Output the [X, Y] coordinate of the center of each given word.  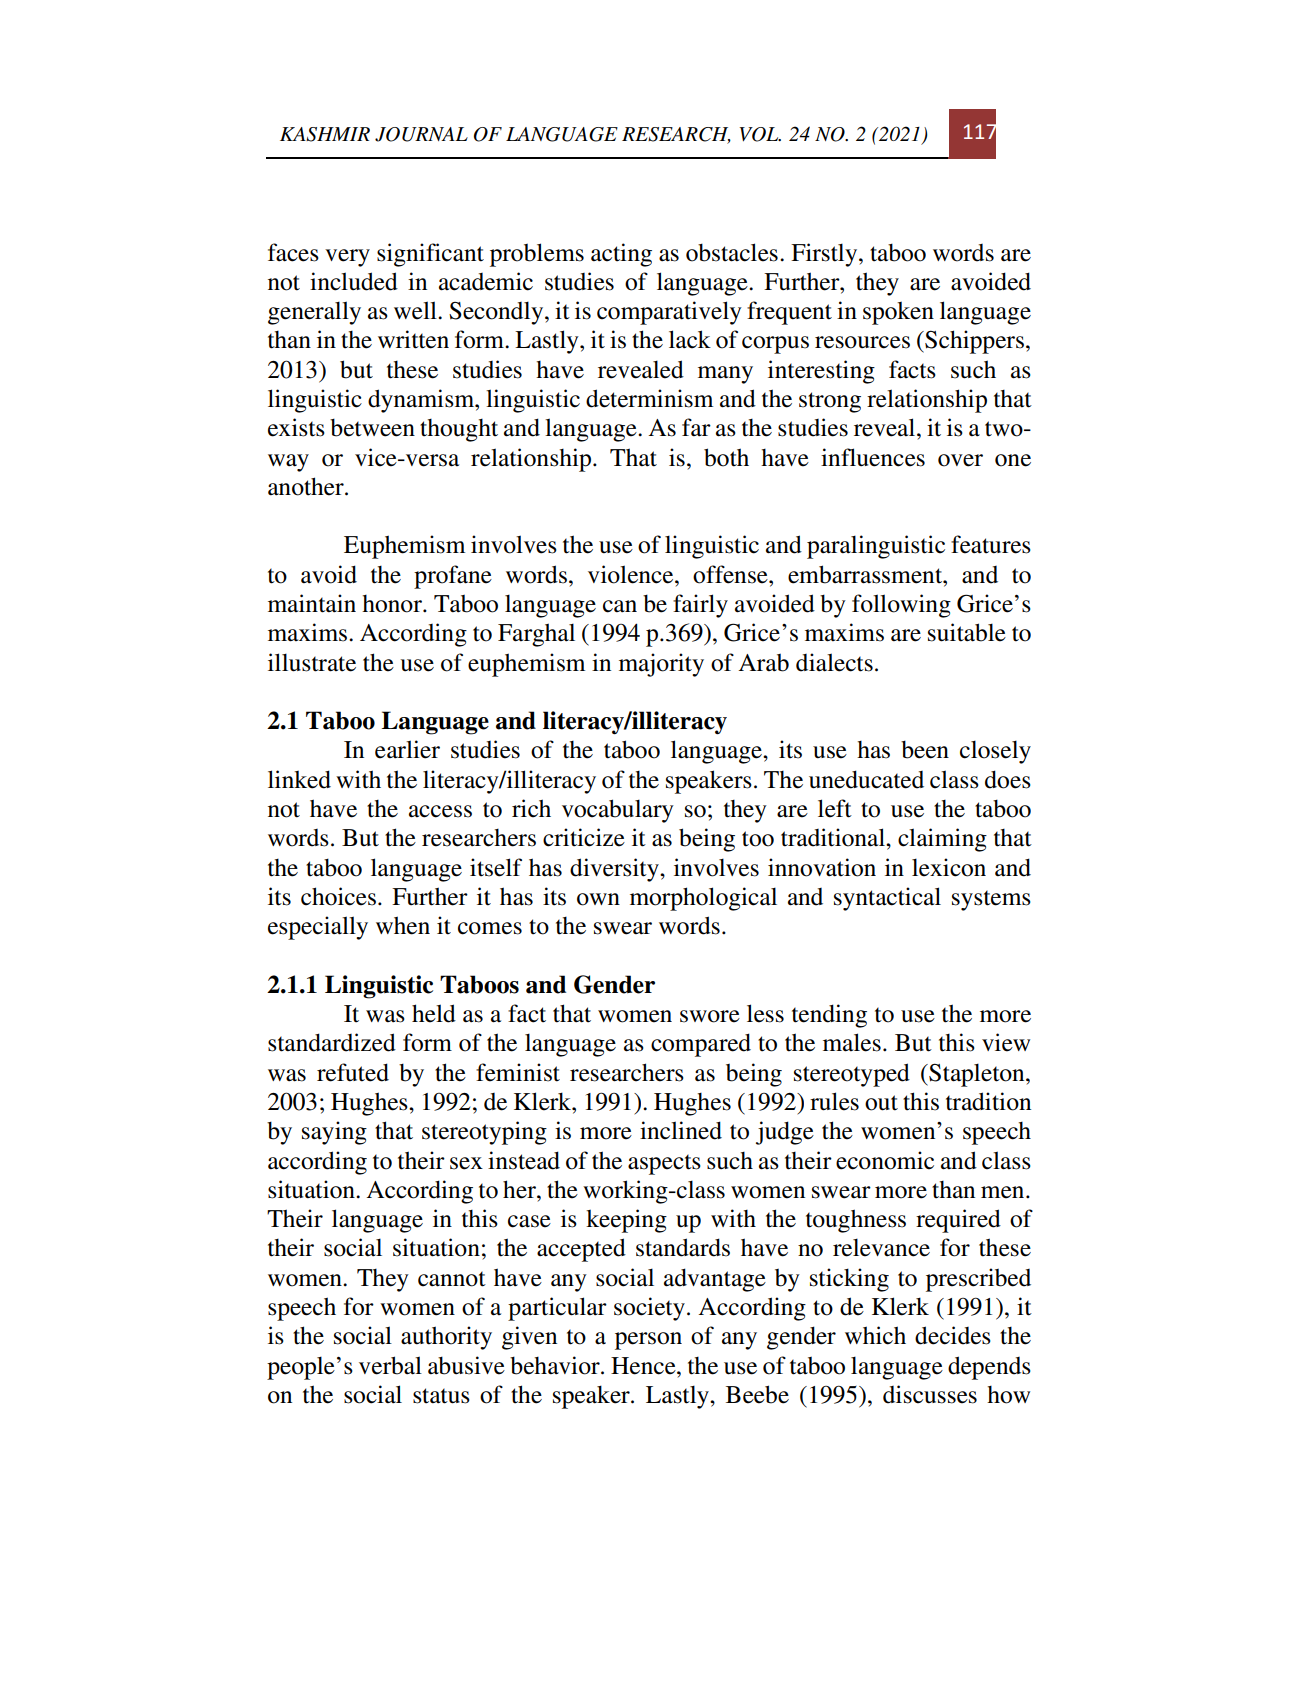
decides [953, 1335]
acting [621, 255]
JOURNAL [421, 134]
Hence [644, 1366]
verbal [390, 1365]
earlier [407, 749]
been [925, 749]
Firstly [825, 255]
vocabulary [618, 811]
